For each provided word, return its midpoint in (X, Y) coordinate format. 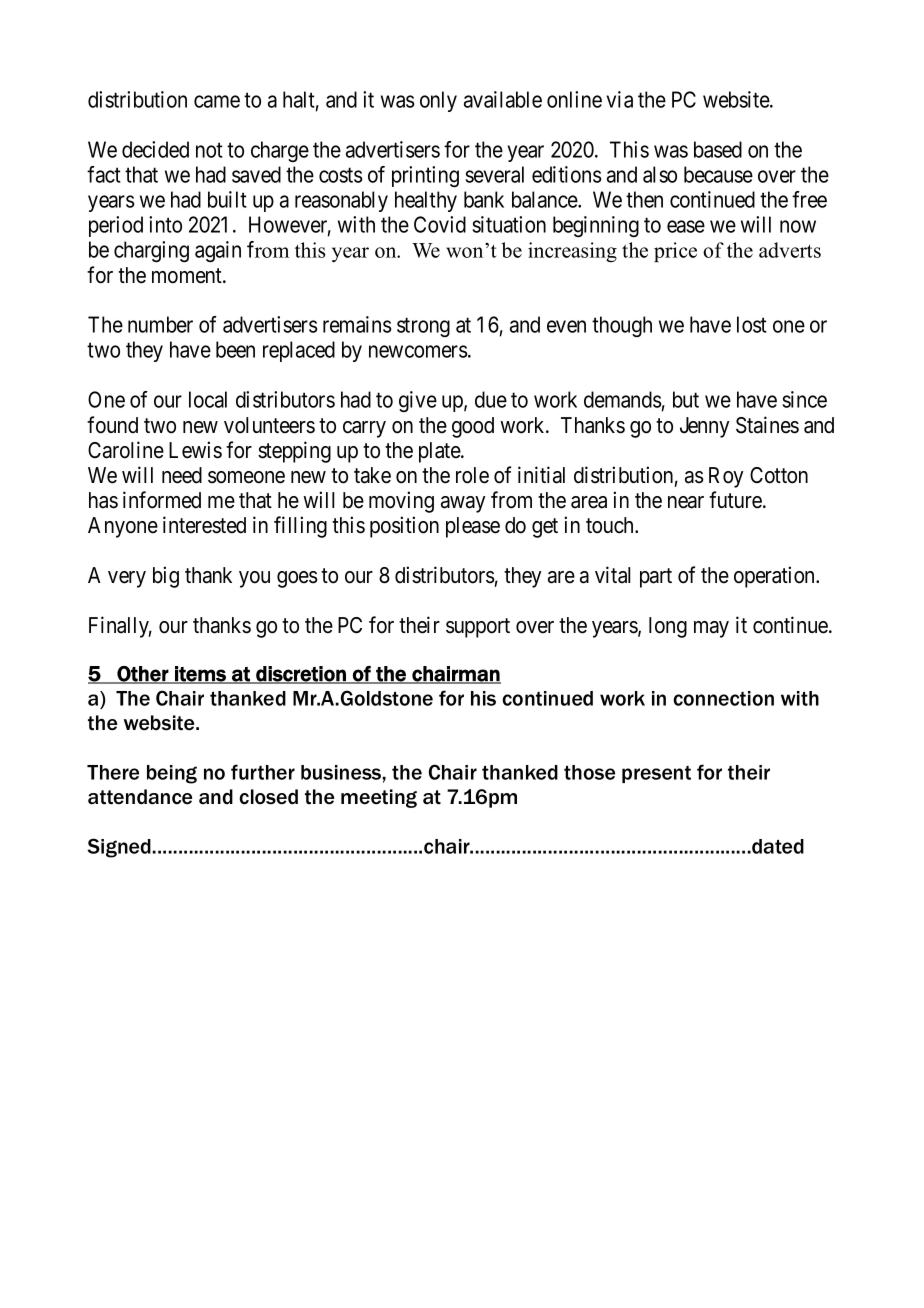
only (438, 101)
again (218, 251)
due (491, 399)
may (711, 629)
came (217, 101)
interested (204, 525)
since (805, 399)
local (208, 399)
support (478, 628)
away (463, 504)
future (736, 500)
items (200, 675)
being (172, 774)
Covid (440, 224)
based (718, 149)
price (675, 252)
